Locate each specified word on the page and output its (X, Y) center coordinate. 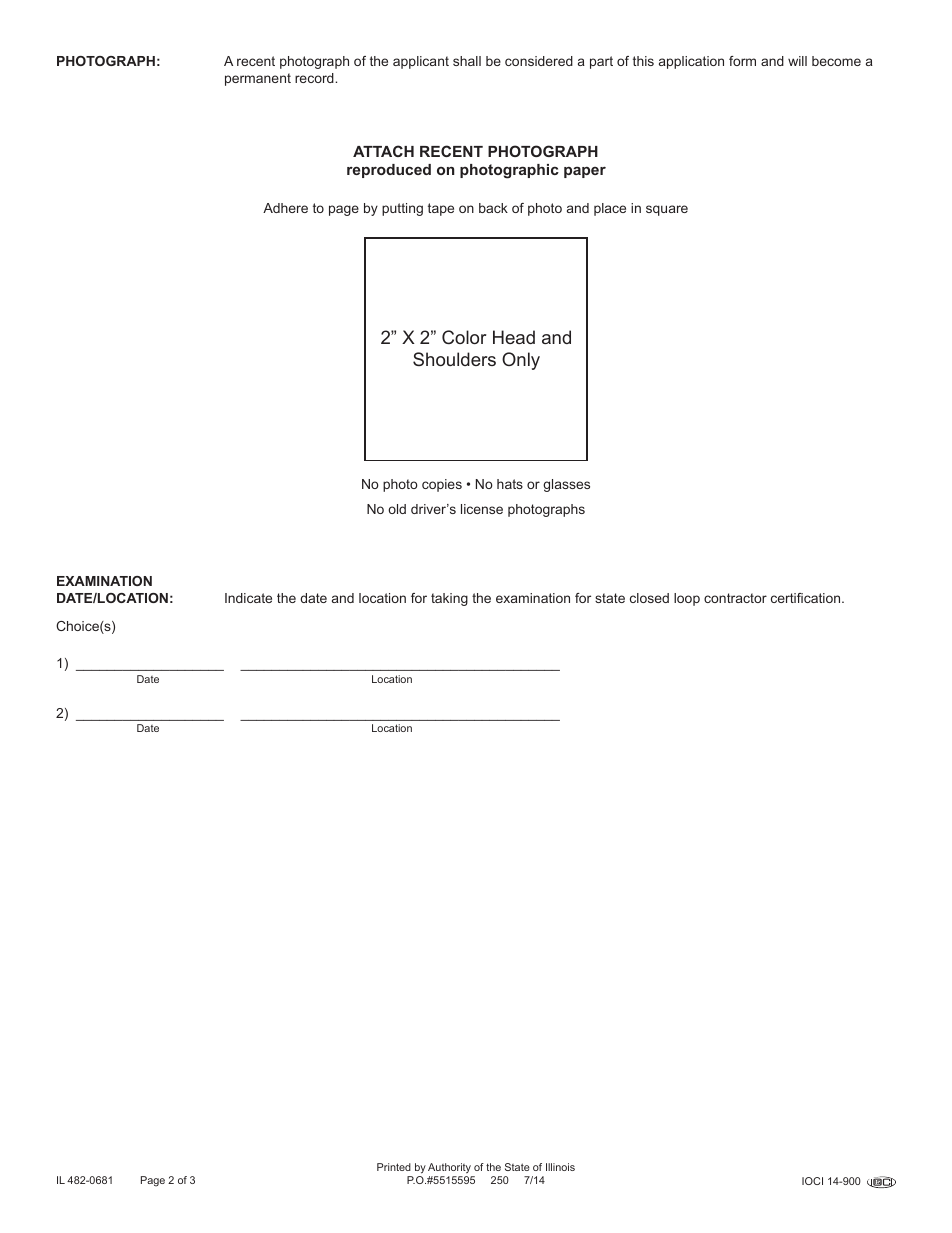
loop (687, 599)
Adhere (285, 208)
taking (449, 599)
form (742, 61)
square (667, 210)
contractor (735, 598)
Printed (394, 1167)
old (397, 509)
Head (514, 337)
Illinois (560, 1167)
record (315, 78)
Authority (450, 1170)
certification (807, 598)
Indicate (248, 598)
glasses (566, 485)
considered (539, 61)
